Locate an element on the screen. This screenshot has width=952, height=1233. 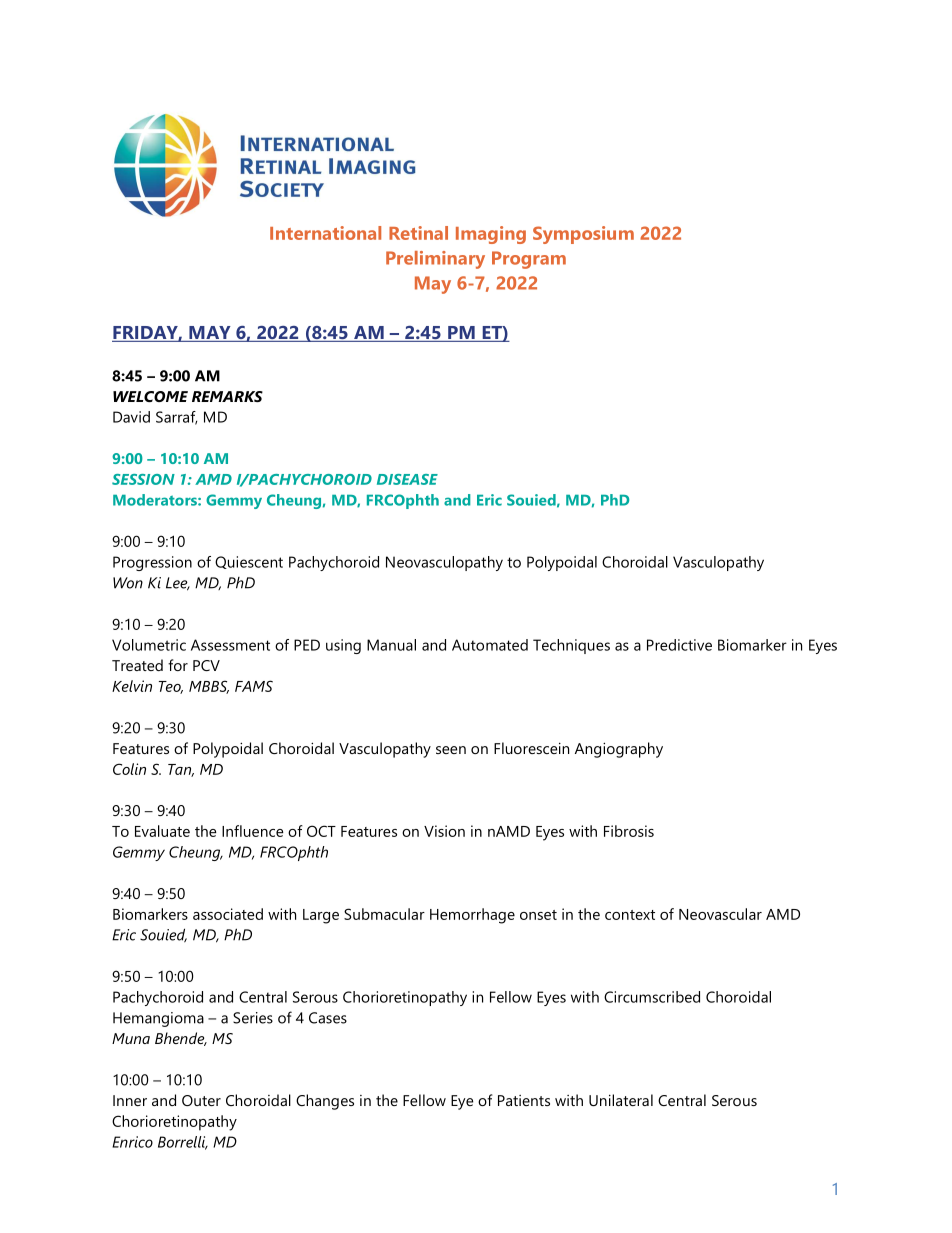
Hemorrhage is located at coordinates (472, 916).
